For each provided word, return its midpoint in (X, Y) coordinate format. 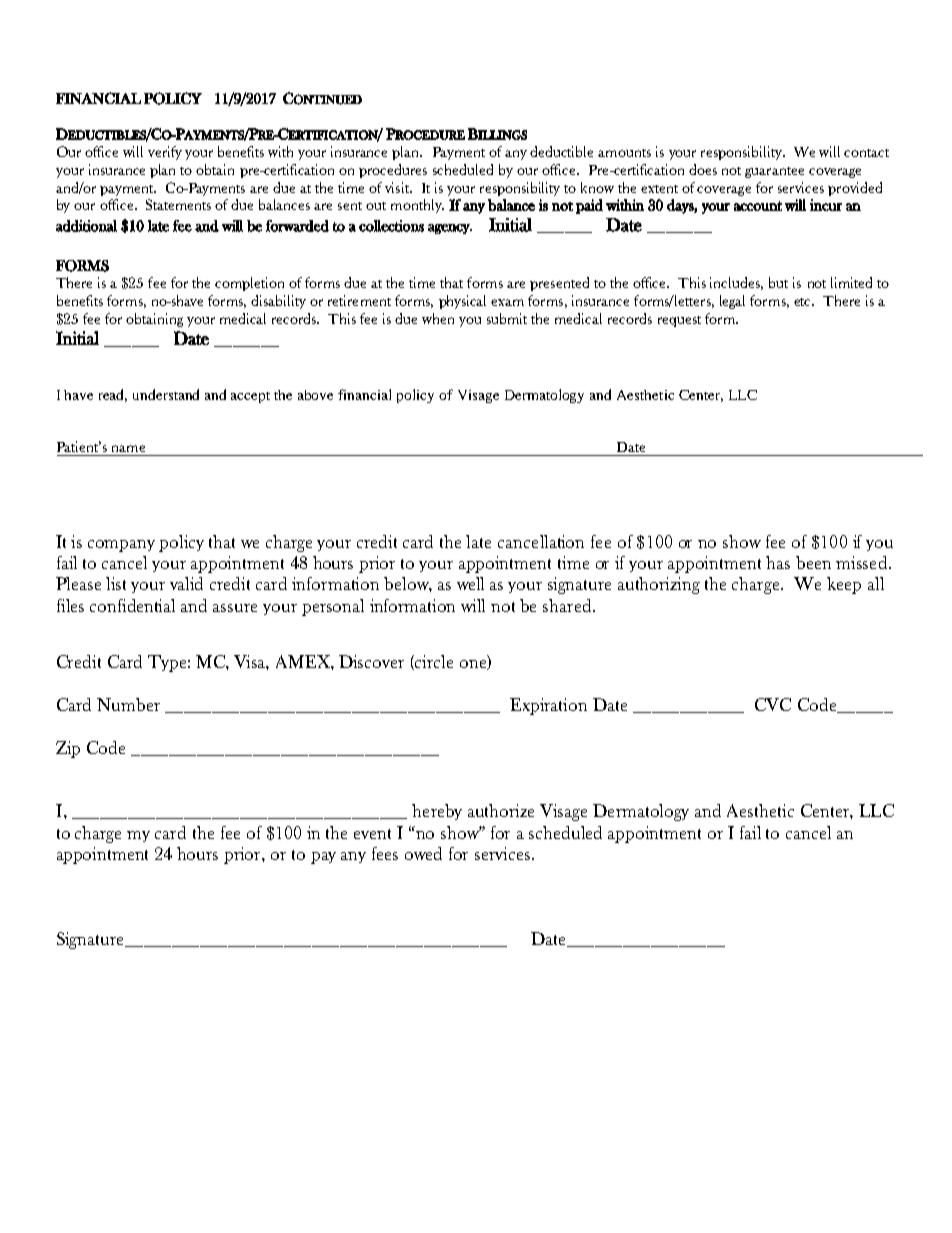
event (372, 834)
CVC (773, 704)
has (778, 562)
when (438, 318)
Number (128, 704)
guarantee (774, 172)
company (121, 546)
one (474, 665)
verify (165, 153)
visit (398, 187)
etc (803, 302)
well (470, 583)
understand (166, 394)
